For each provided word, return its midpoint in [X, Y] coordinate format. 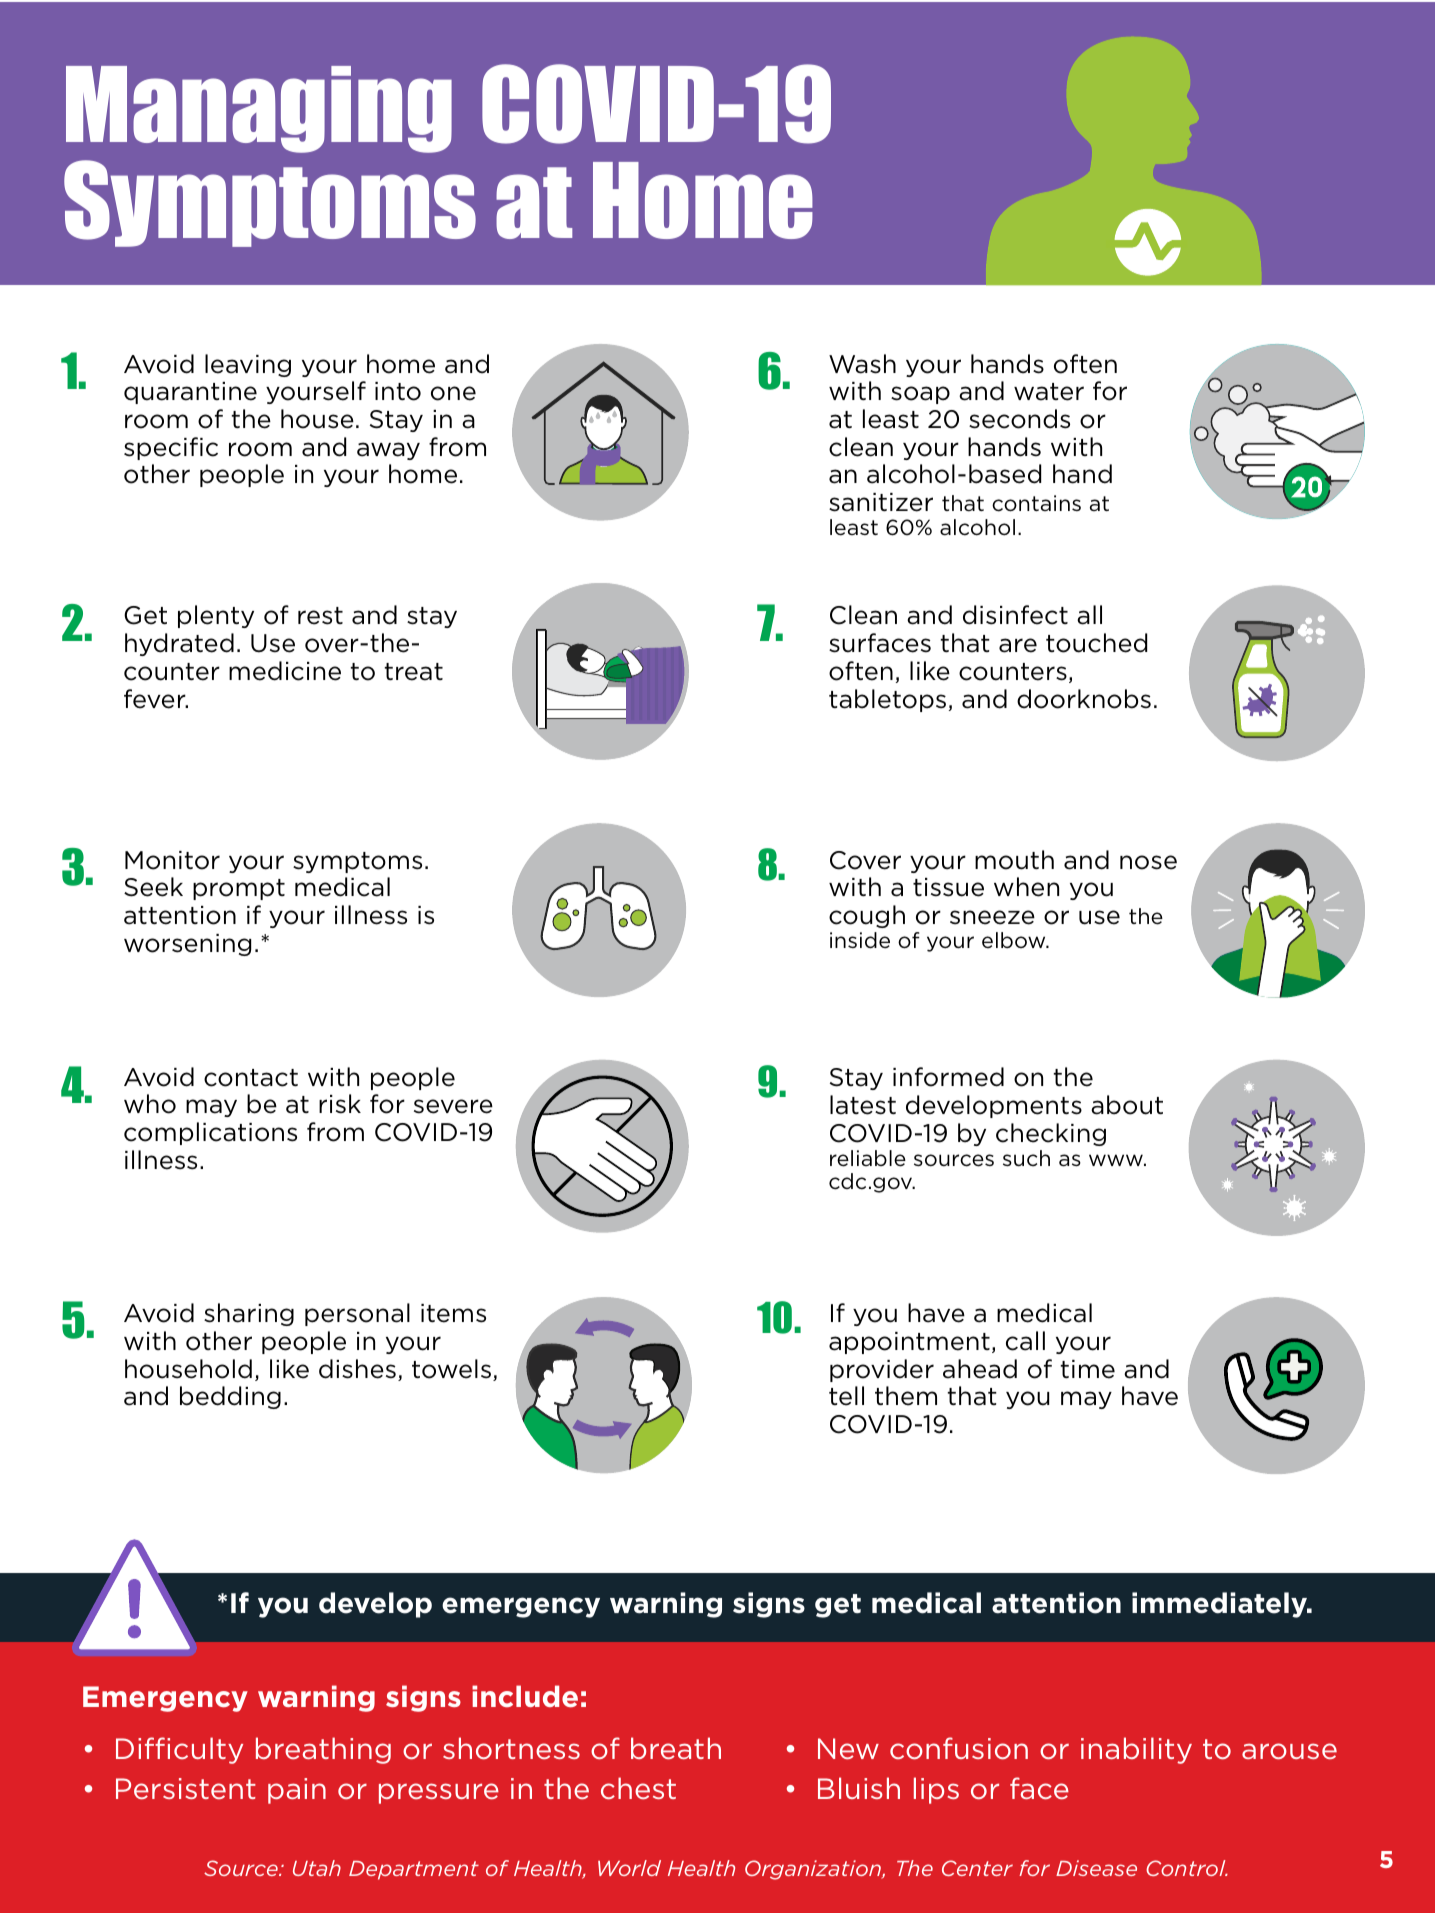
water [1049, 392]
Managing [259, 109]
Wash [862, 364]
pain [297, 1791]
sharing [249, 1314]
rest [320, 616]
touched [1096, 643]
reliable [868, 1158]
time [1087, 1369]
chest [638, 1788]
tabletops [887, 700]
